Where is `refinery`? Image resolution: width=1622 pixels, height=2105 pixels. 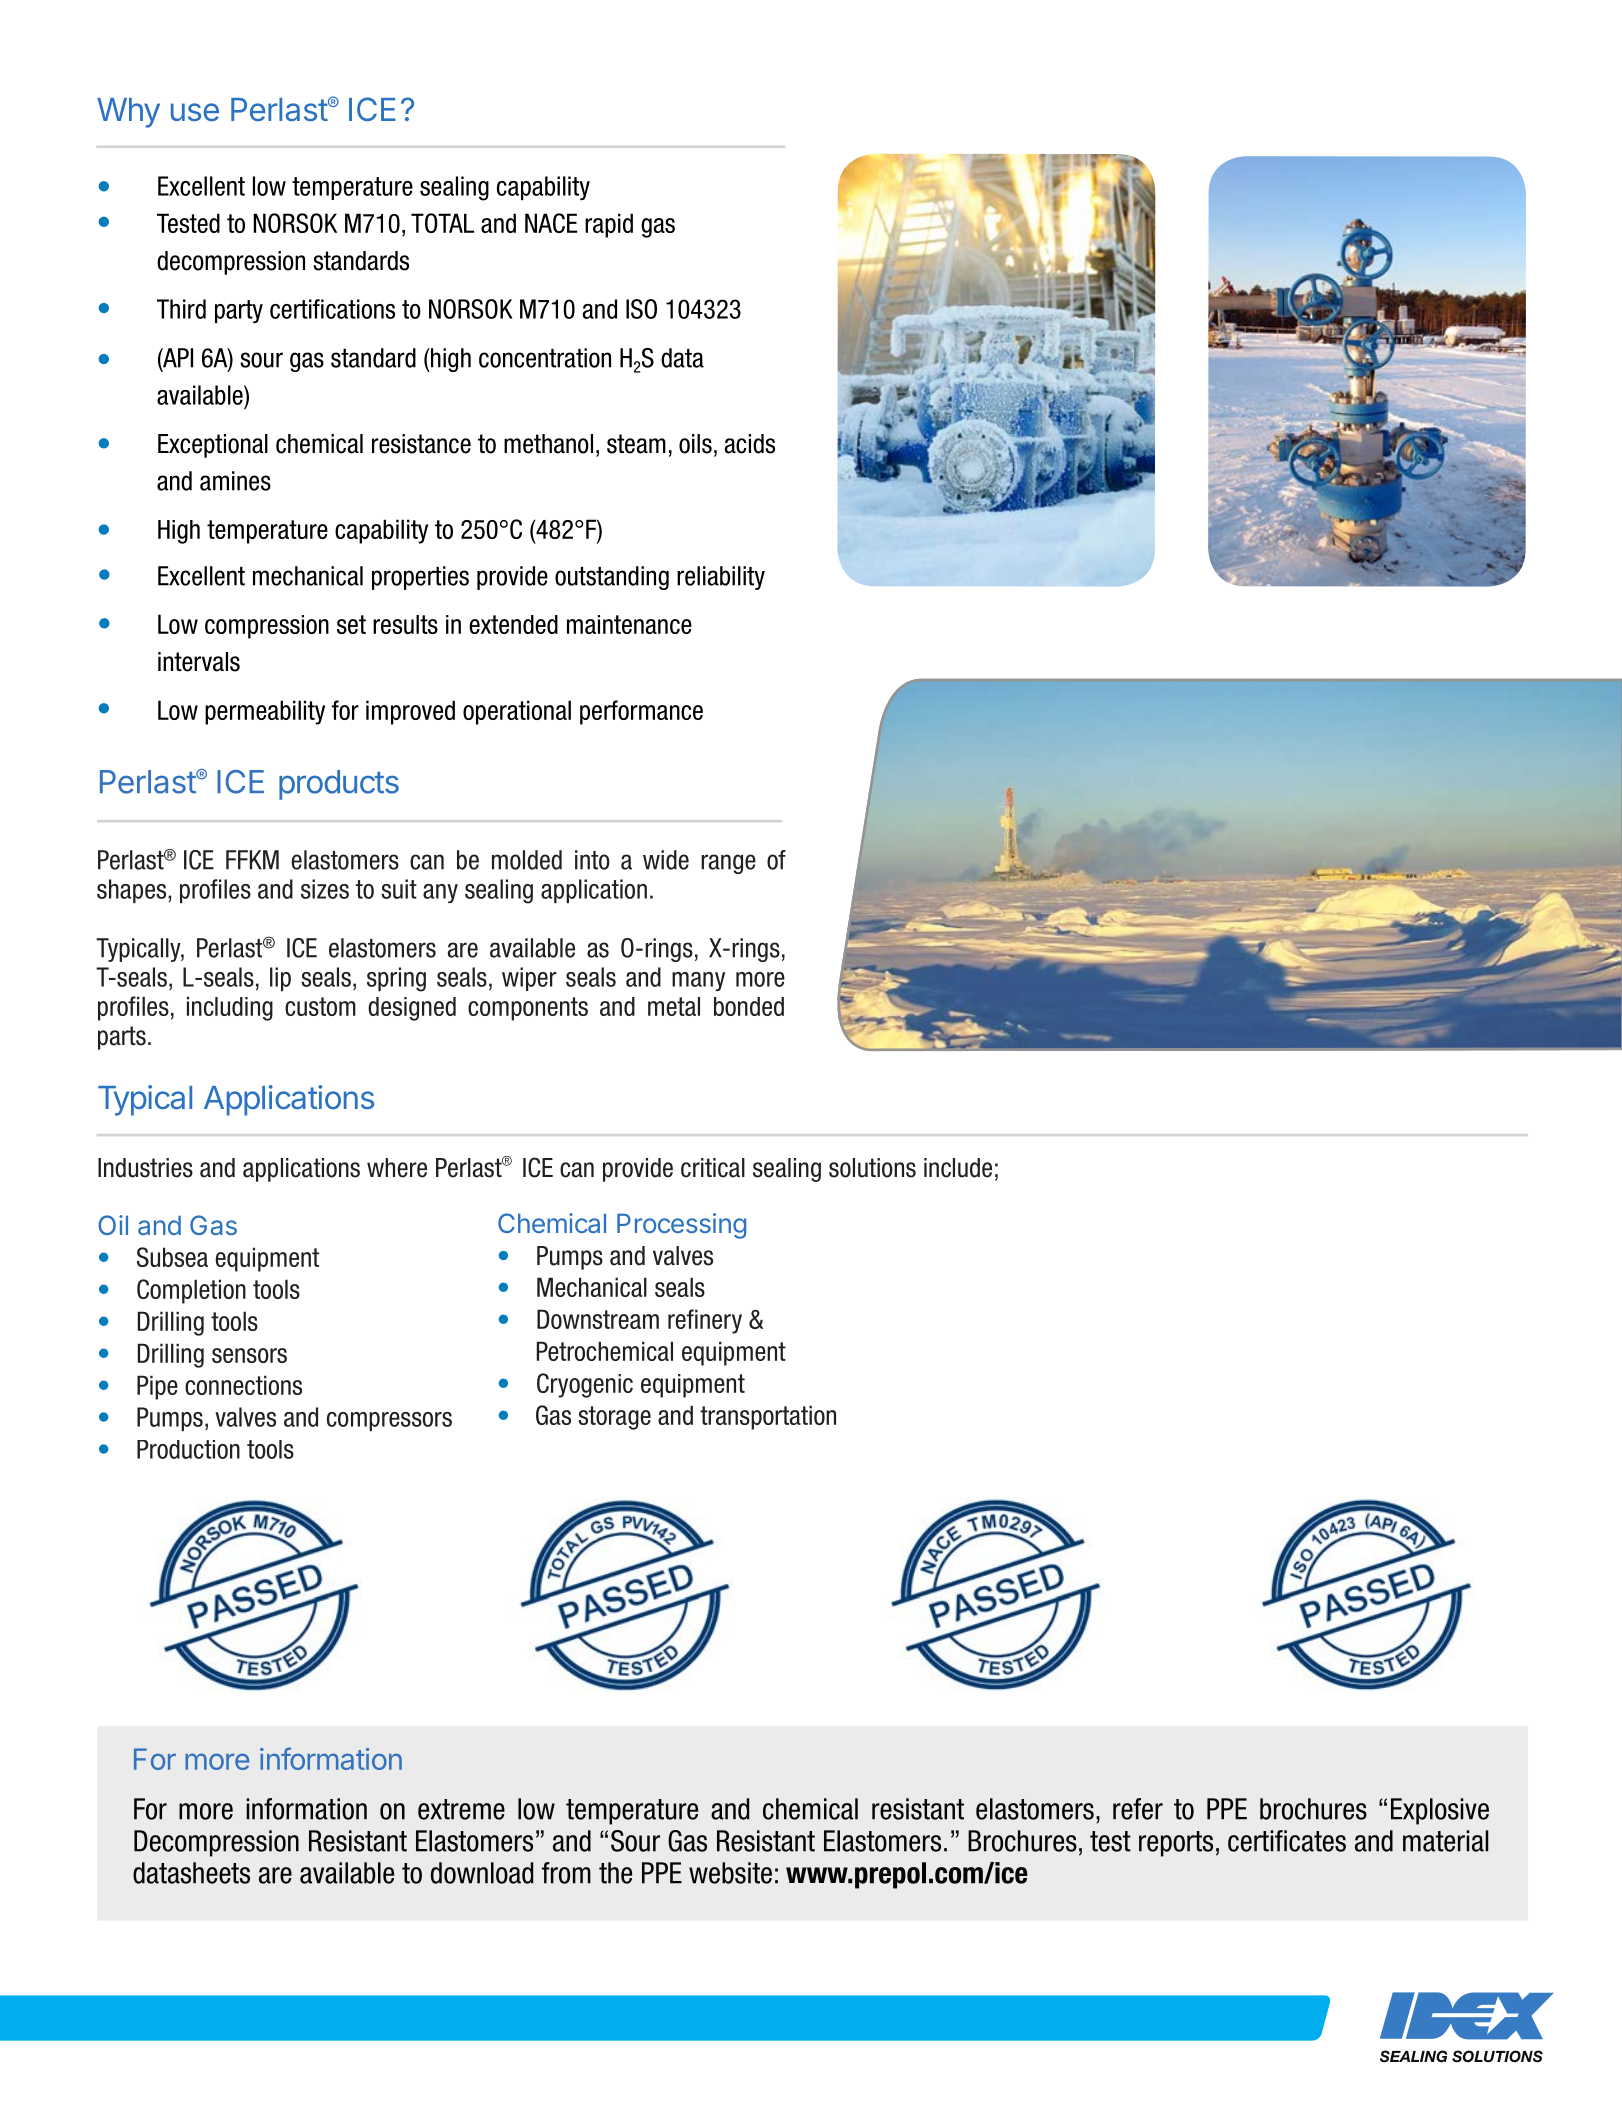 refinery is located at coordinates (705, 1321).
